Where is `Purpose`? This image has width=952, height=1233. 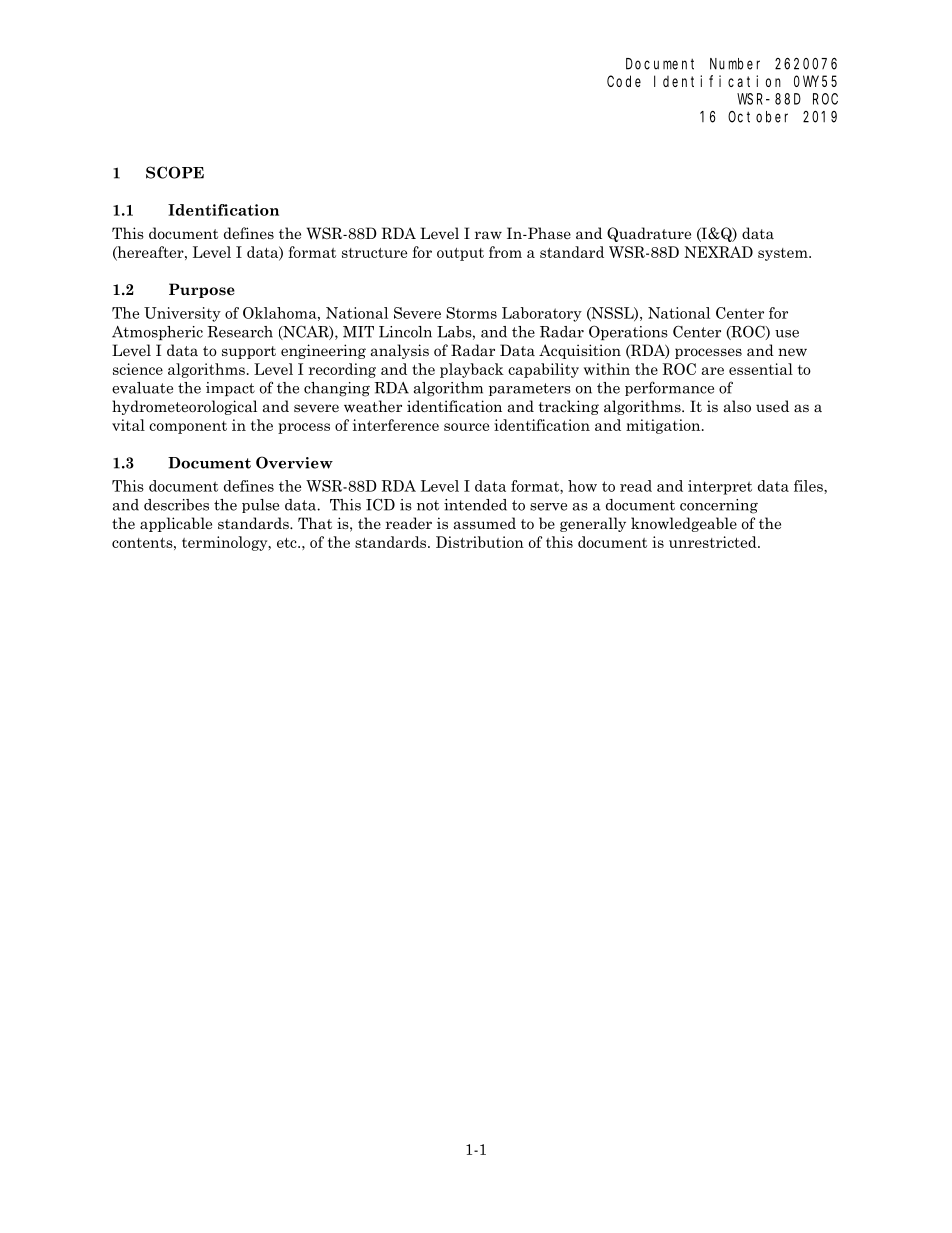 Purpose is located at coordinates (202, 290).
